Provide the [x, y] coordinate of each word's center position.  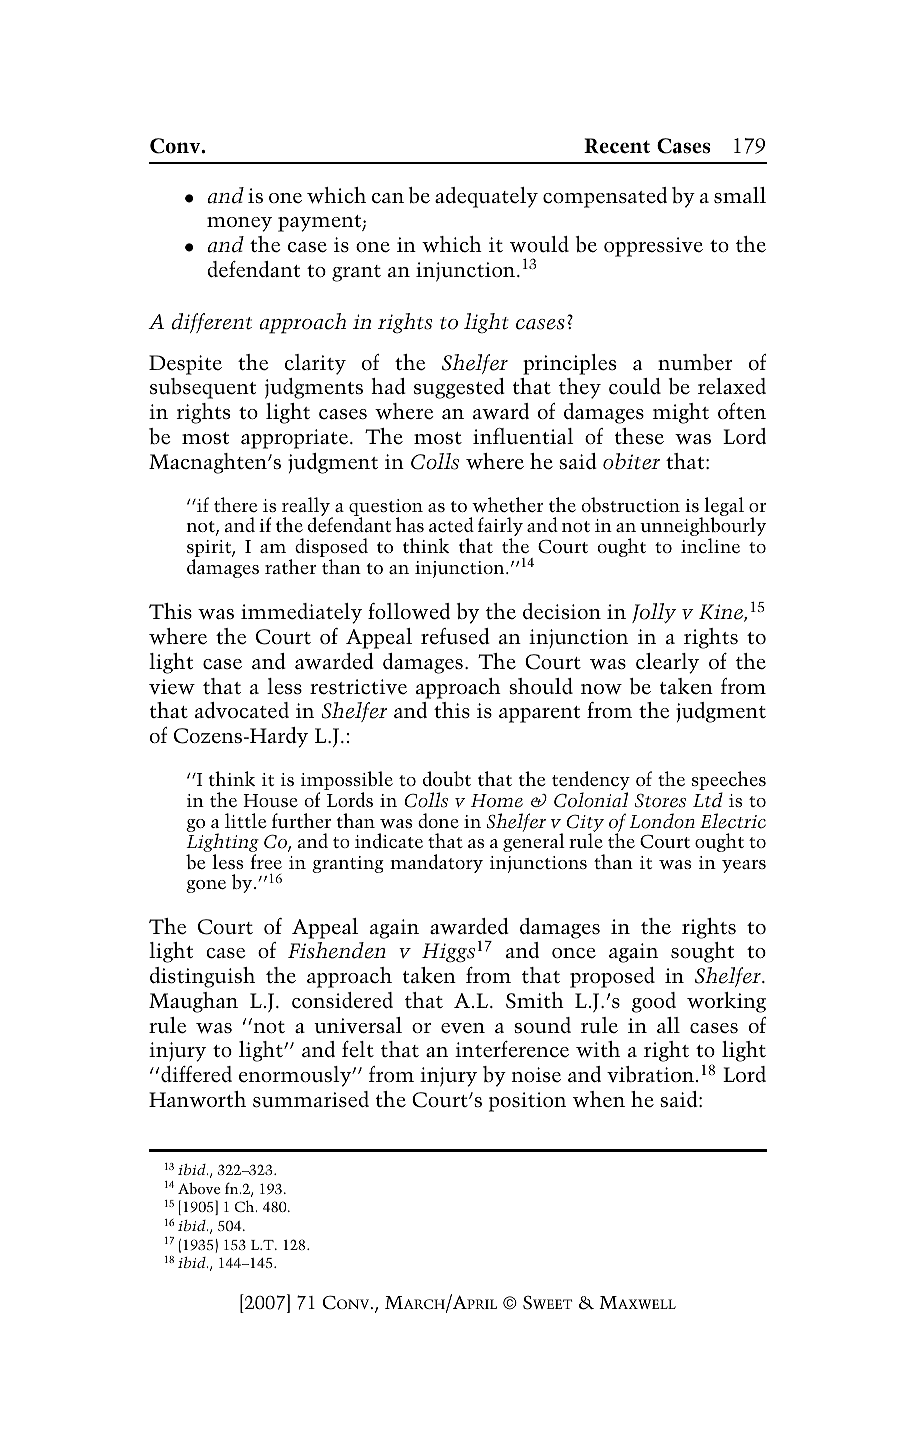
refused [455, 636]
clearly [667, 663]
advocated [242, 710]
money [239, 224]
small [740, 195]
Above [199, 1188]
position [527, 1102]
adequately [486, 197]
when [599, 1099]
